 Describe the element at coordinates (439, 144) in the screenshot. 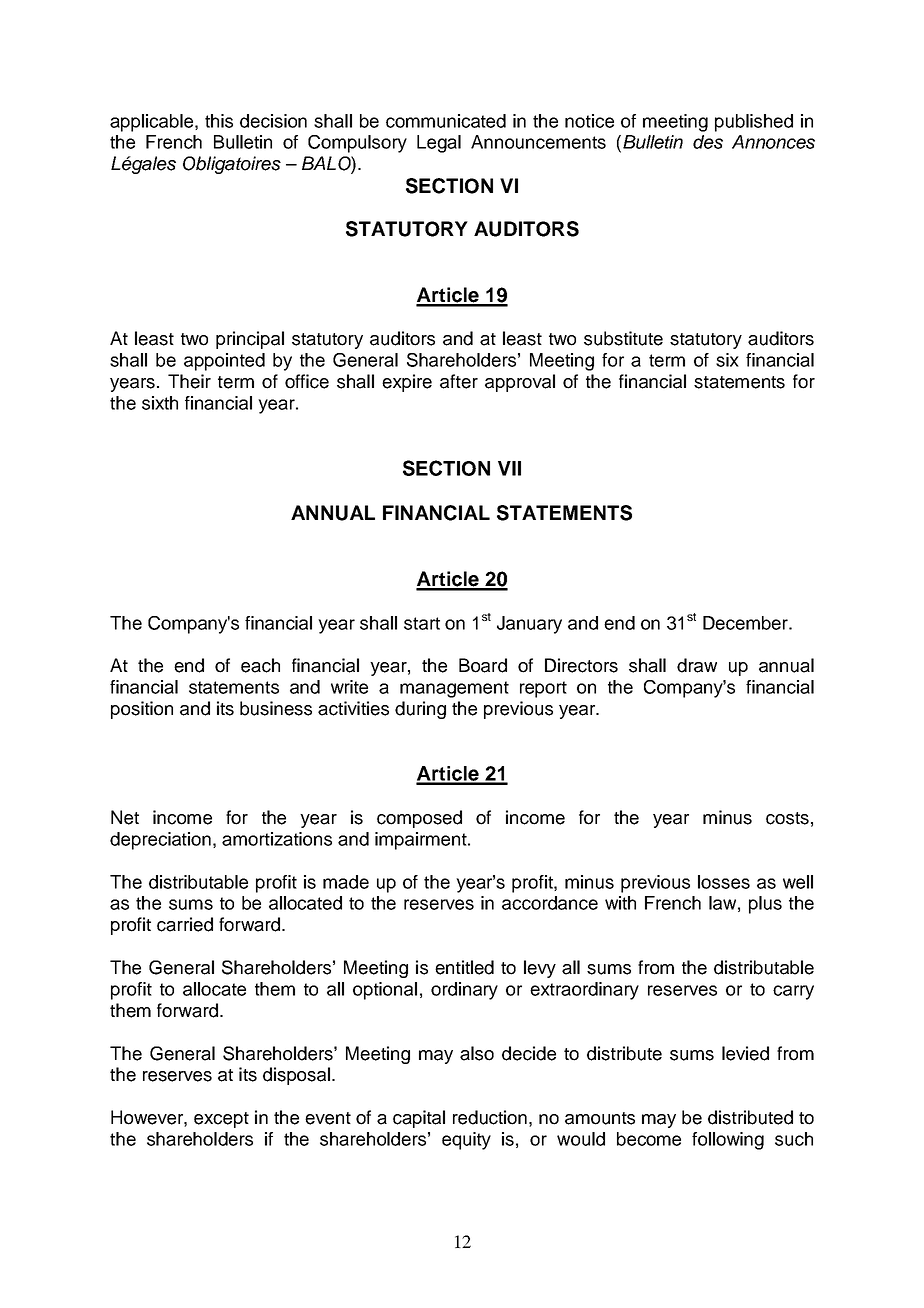

I see `Legal` at that location.
